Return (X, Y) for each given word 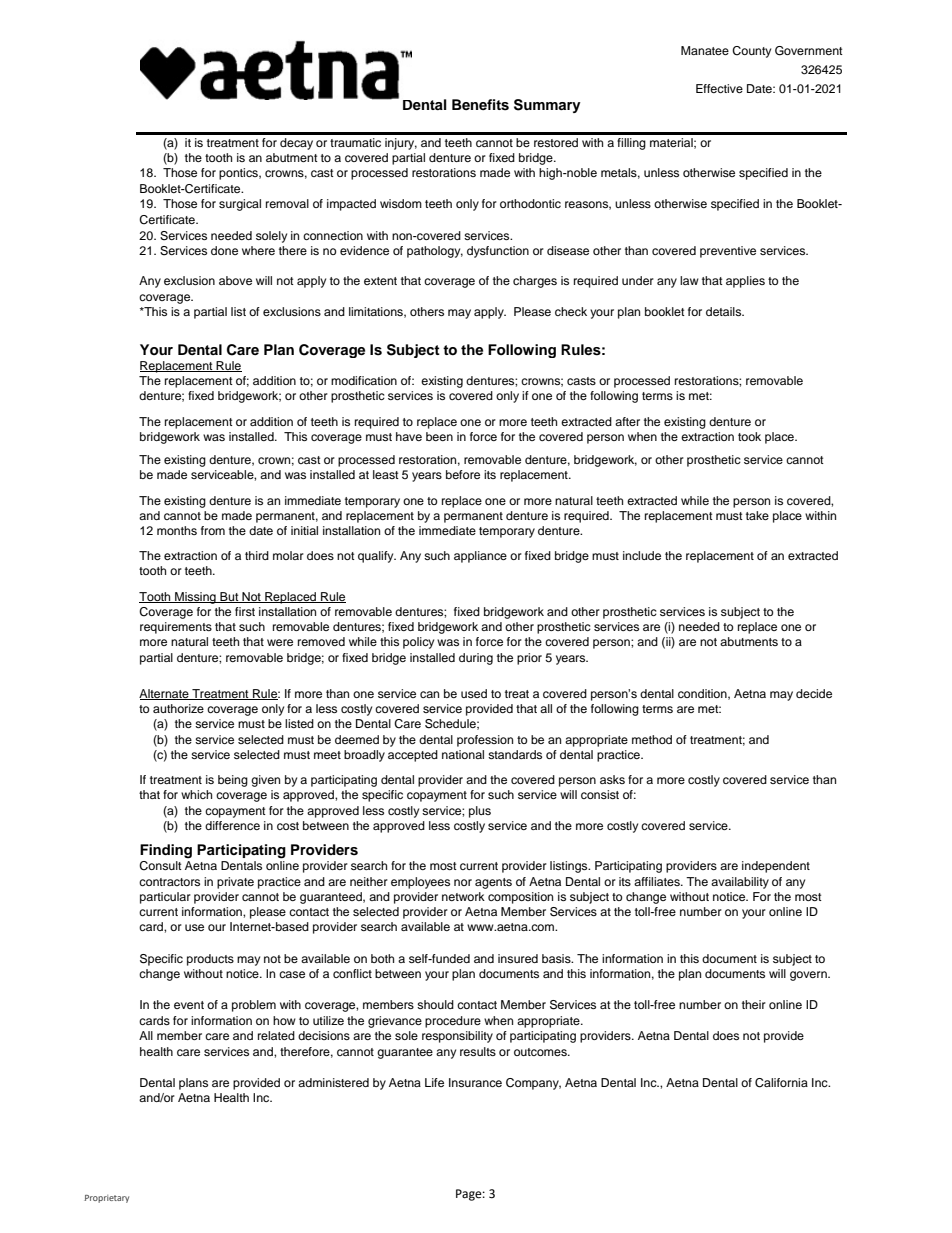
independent (776, 867)
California (781, 1083)
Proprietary (106, 1199)
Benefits (480, 105)
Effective (719, 88)
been (439, 436)
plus (480, 812)
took (749, 436)
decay (296, 144)
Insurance (475, 1082)
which (196, 794)
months (177, 530)
